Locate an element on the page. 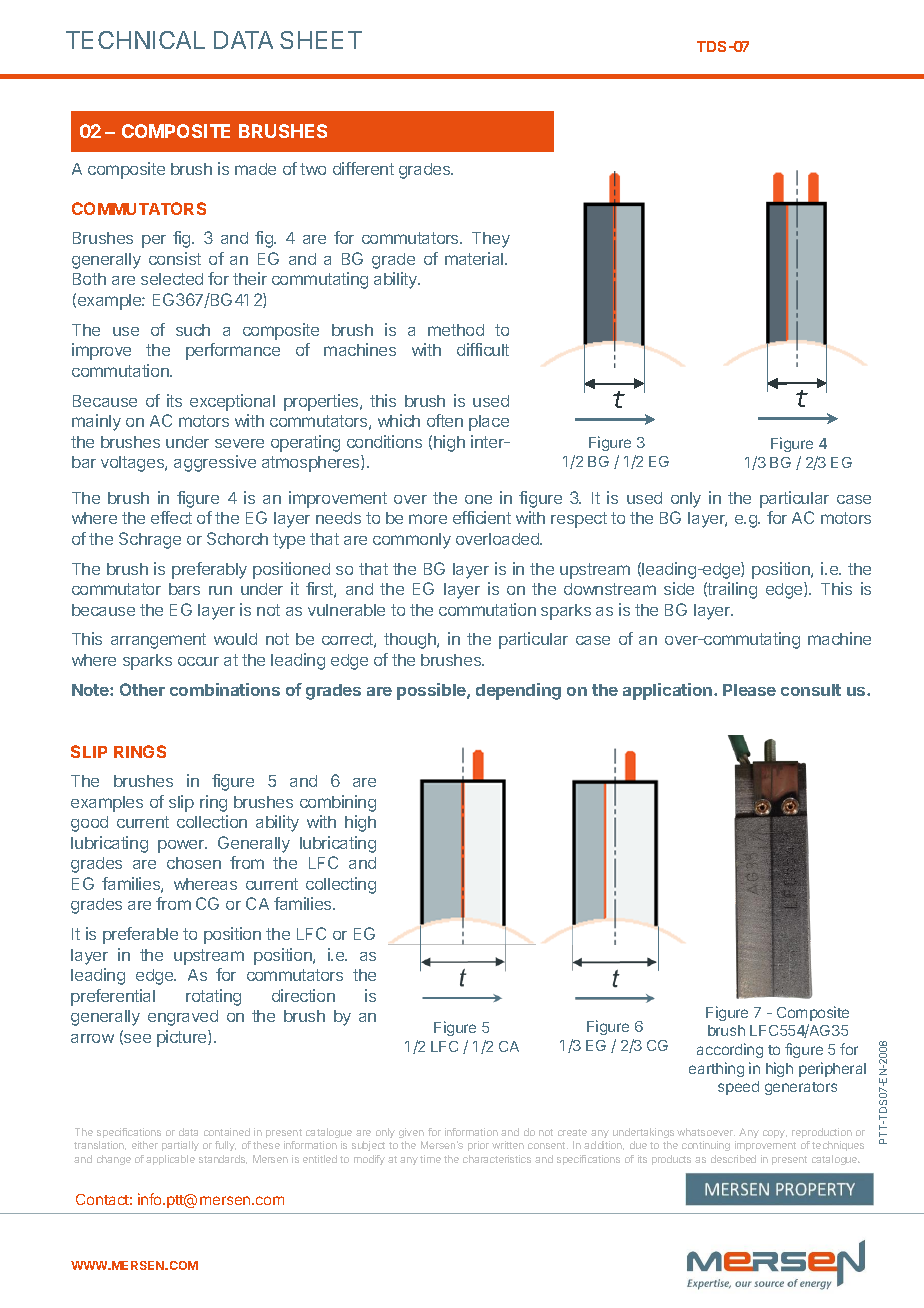  collecting is located at coordinates (341, 885).
